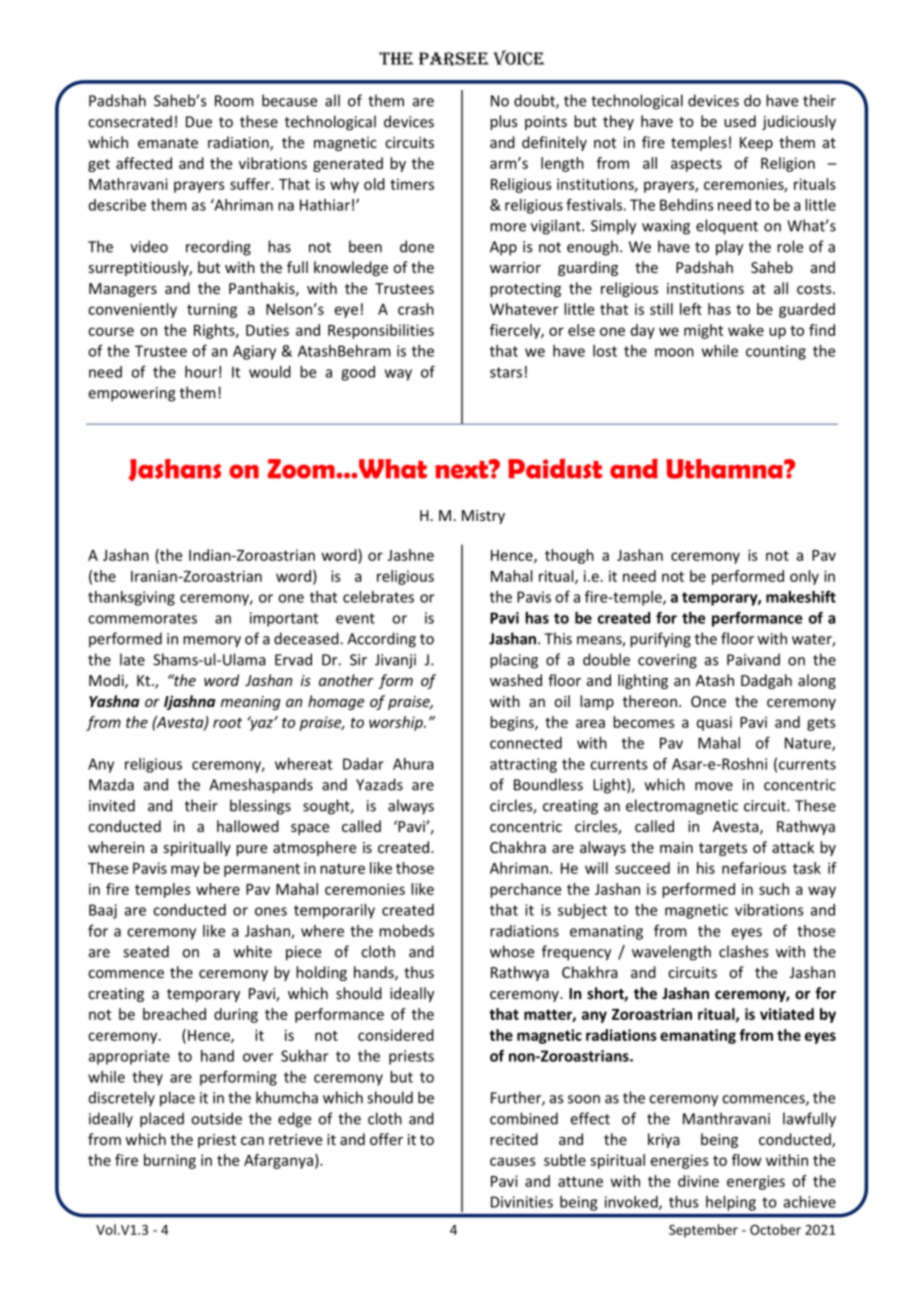  Describe the element at coordinates (660, 640) in the document. I see `purifying` at that location.
